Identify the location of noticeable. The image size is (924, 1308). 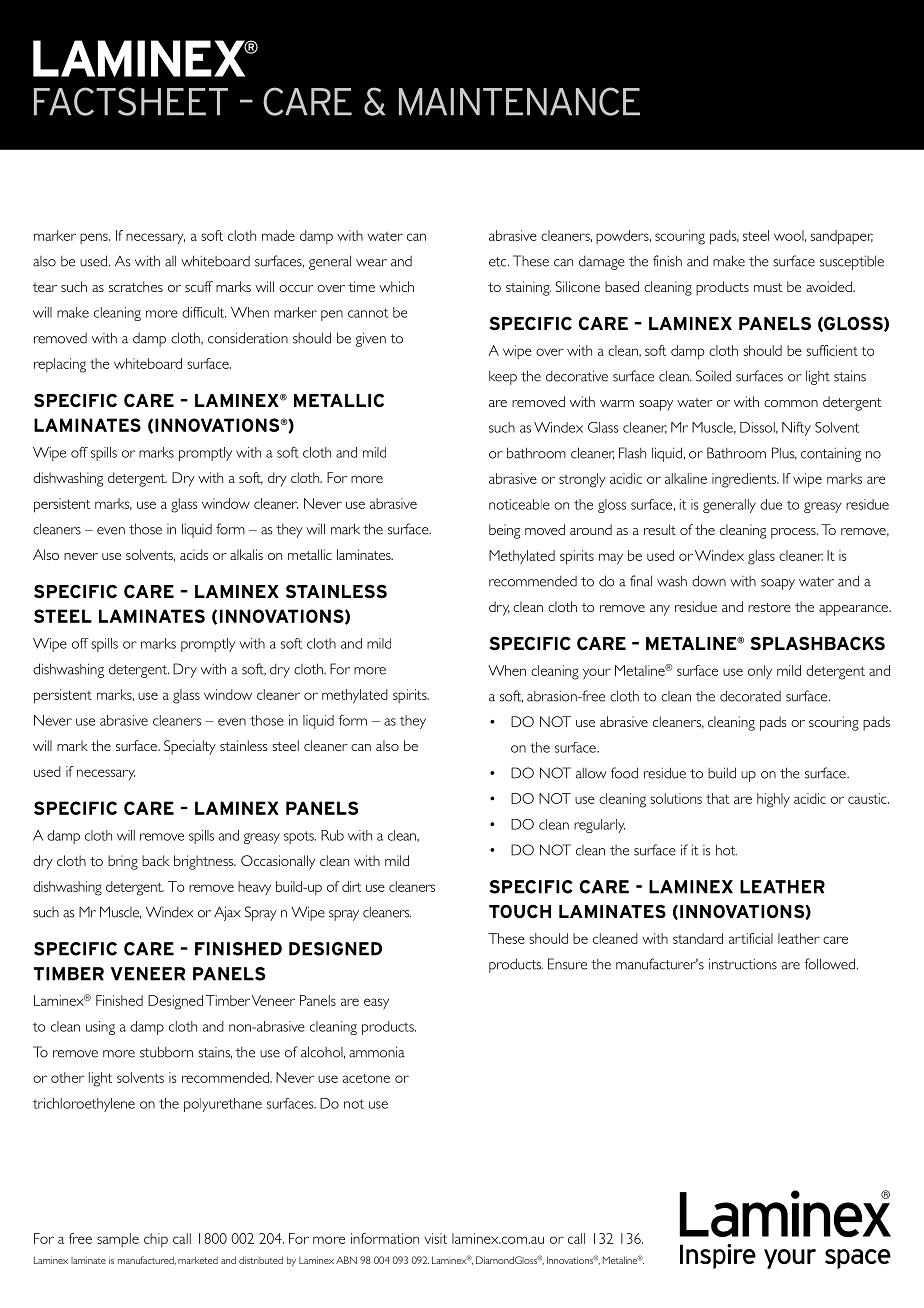
(519, 504).
